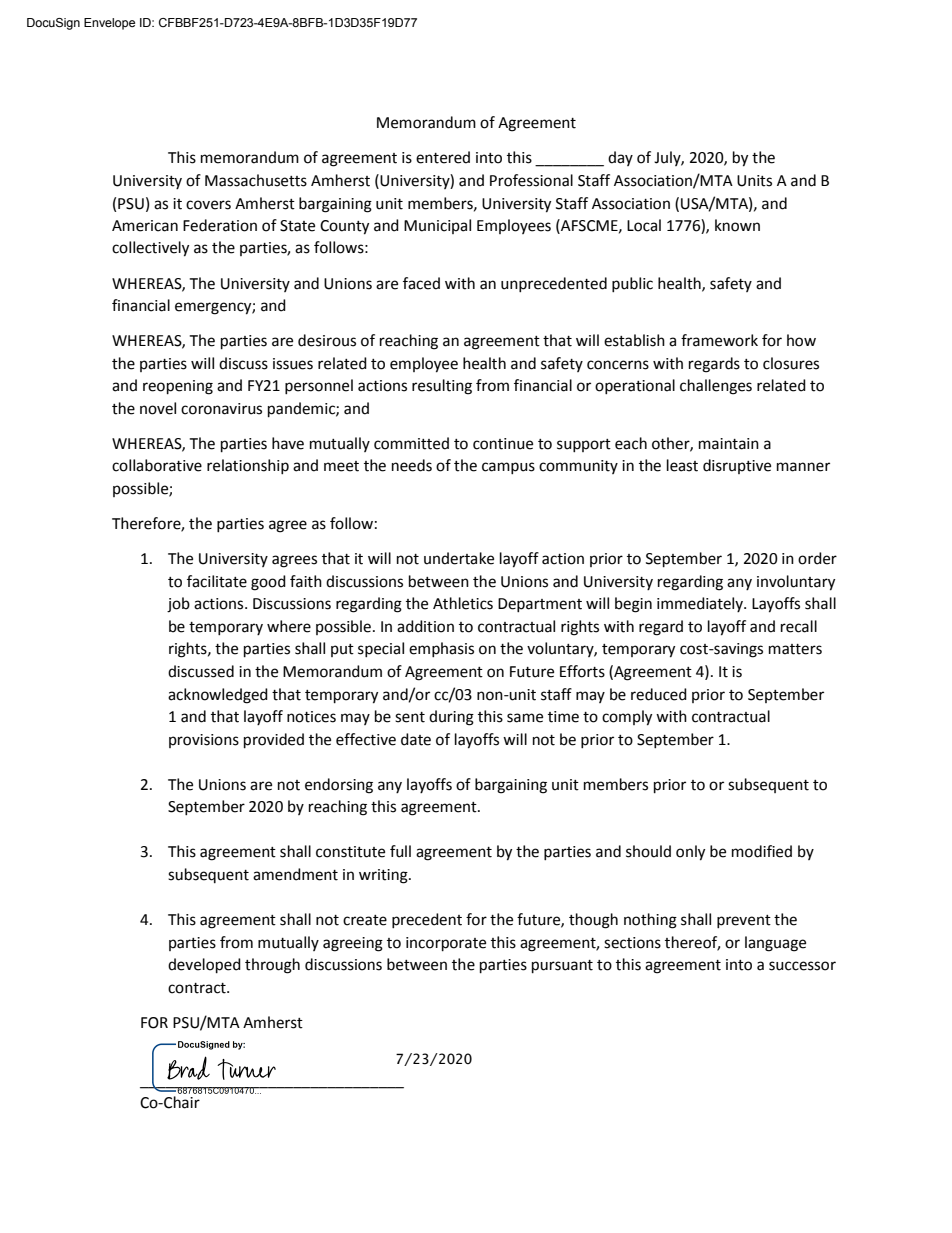 This screenshot has height=1233, width=952. What do you see at coordinates (221, 409) in the screenshot?
I see `coronavirus` at bounding box center [221, 409].
